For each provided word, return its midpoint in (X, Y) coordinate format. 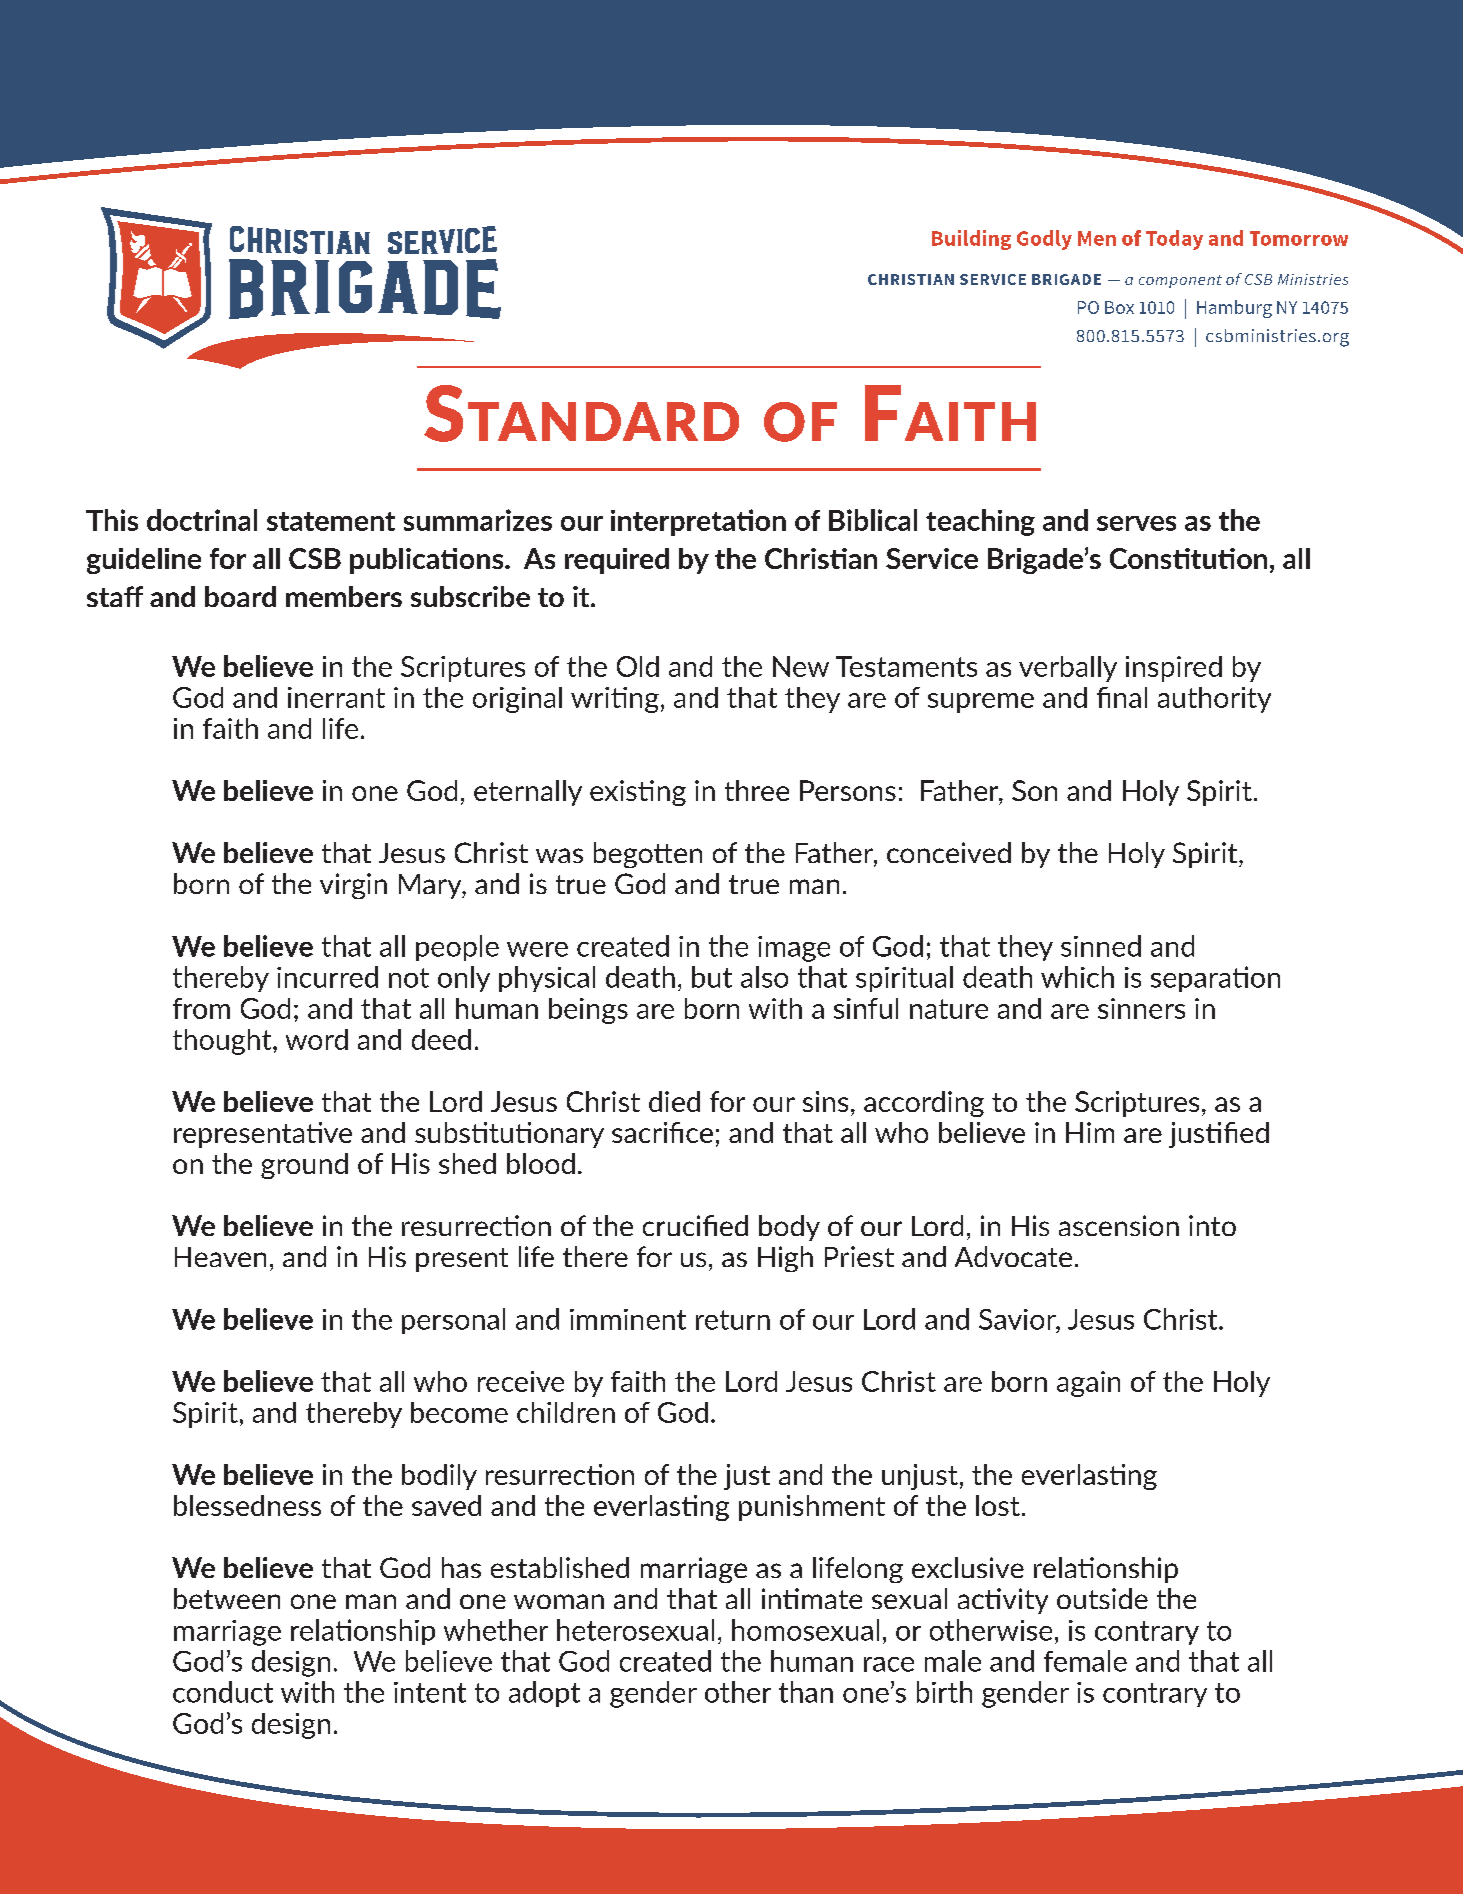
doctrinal (202, 520)
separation (1215, 979)
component (1180, 281)
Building (971, 240)
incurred (327, 977)
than (806, 1692)
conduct (223, 1692)
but (712, 977)
